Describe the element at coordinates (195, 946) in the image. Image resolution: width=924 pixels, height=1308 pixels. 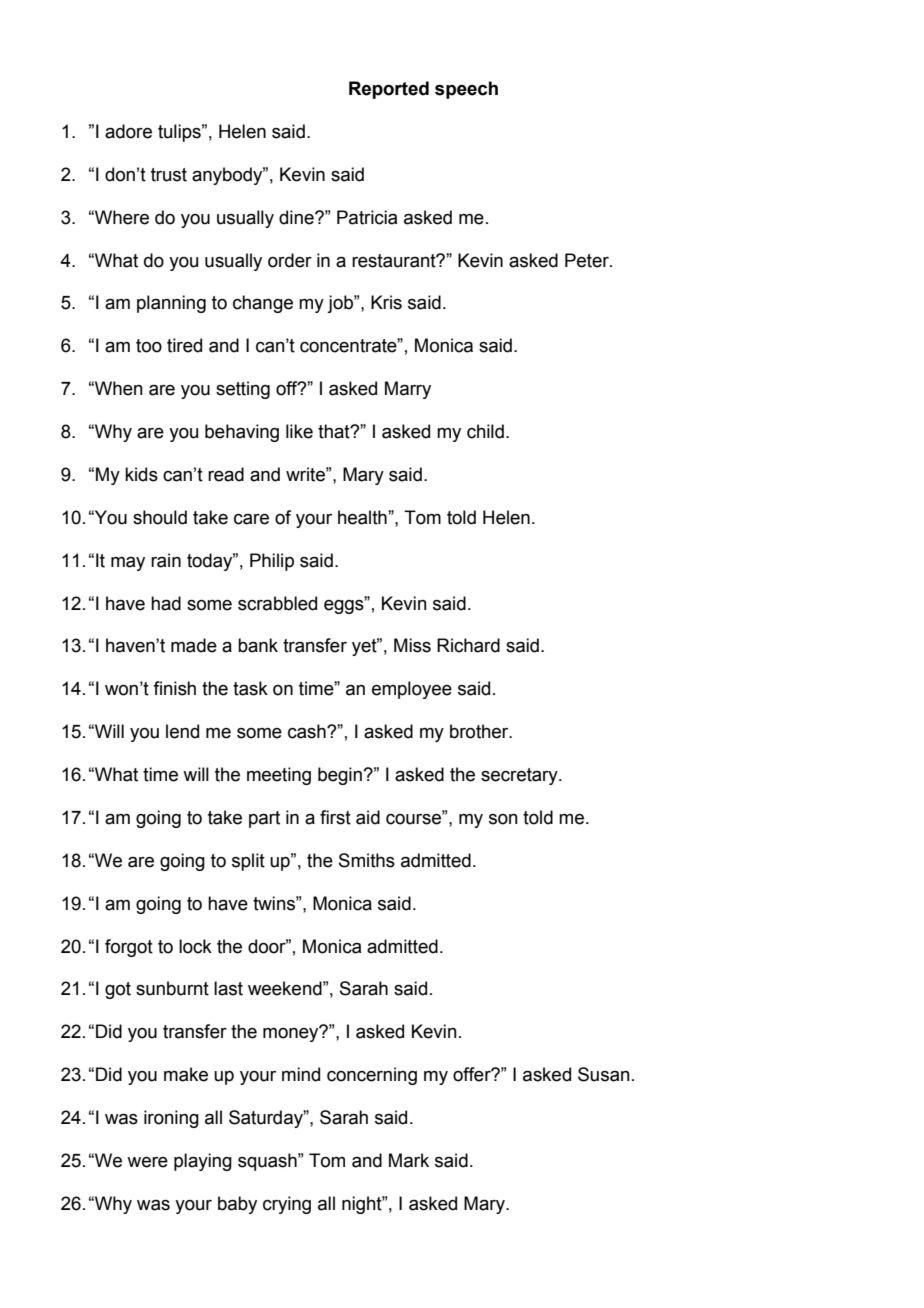
I see `lock` at that location.
